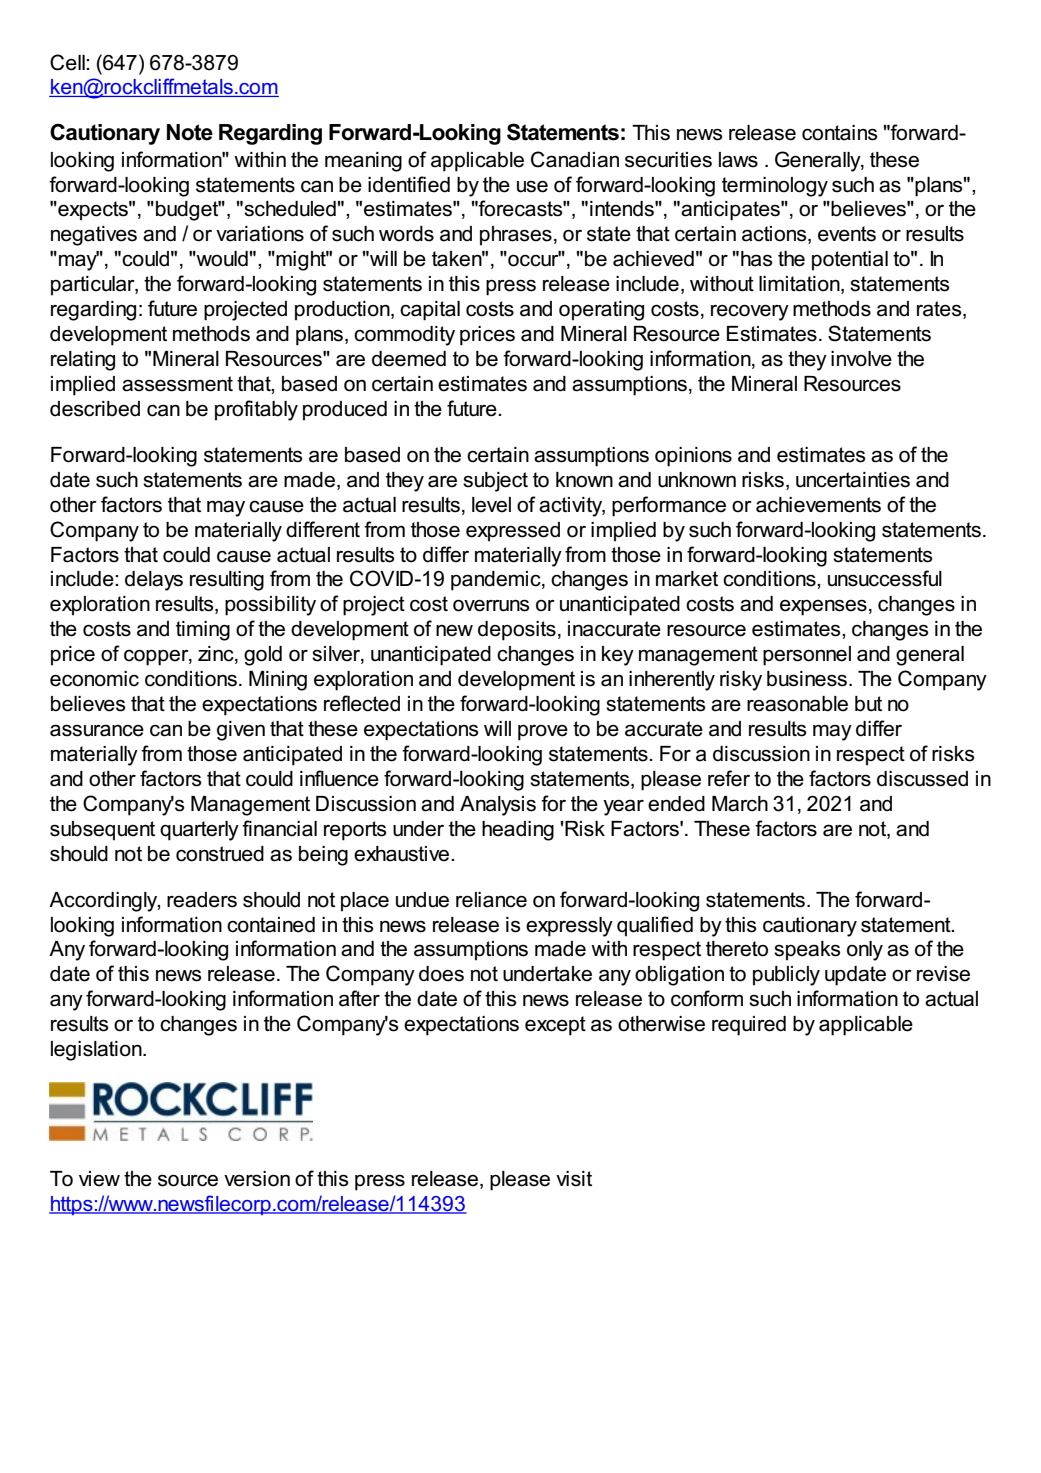 This screenshot has height=1473, width=1041. Describe the element at coordinates (807, 656) in the screenshot. I see `personnel` at that location.
